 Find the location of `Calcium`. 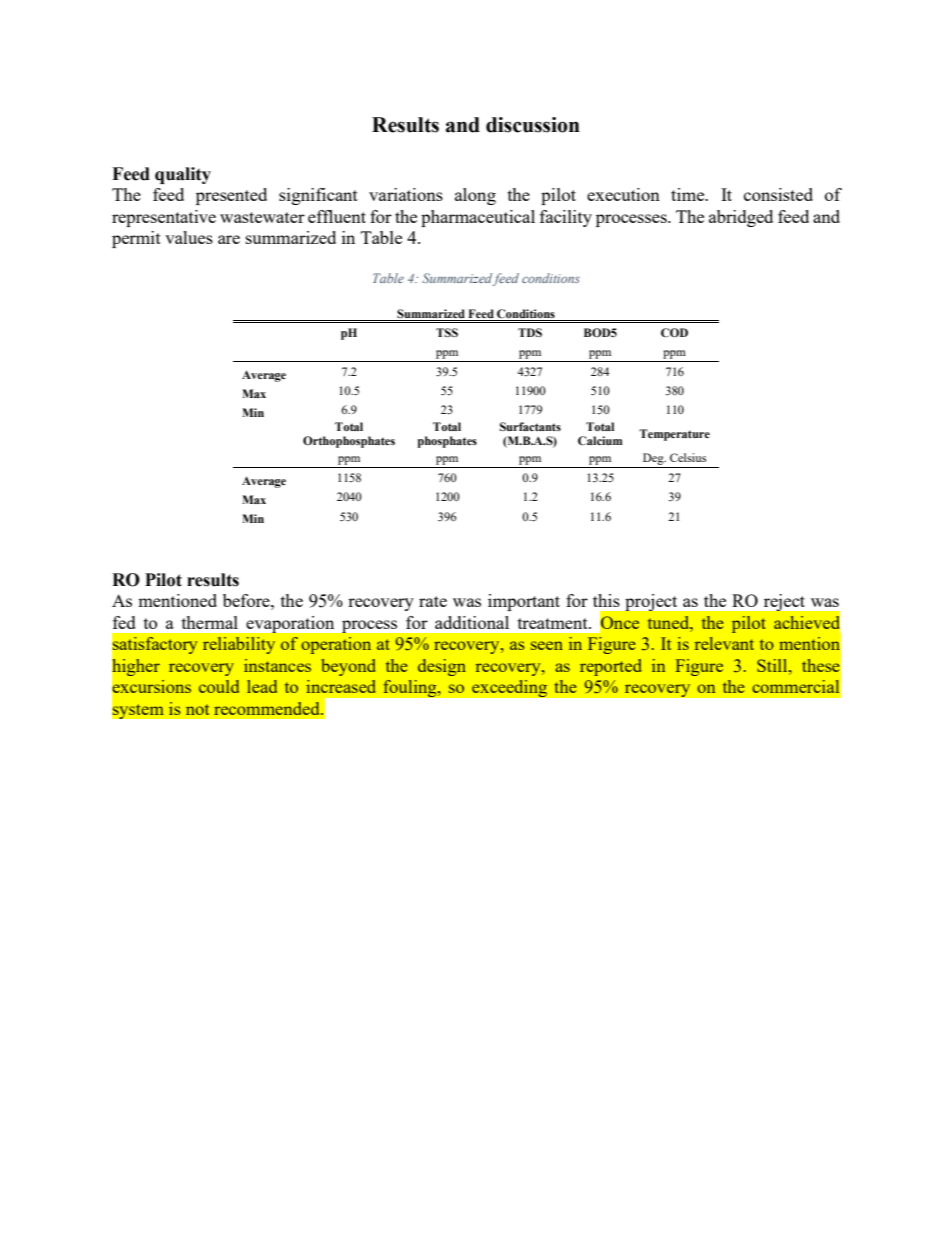

Calcium is located at coordinates (600, 441).
